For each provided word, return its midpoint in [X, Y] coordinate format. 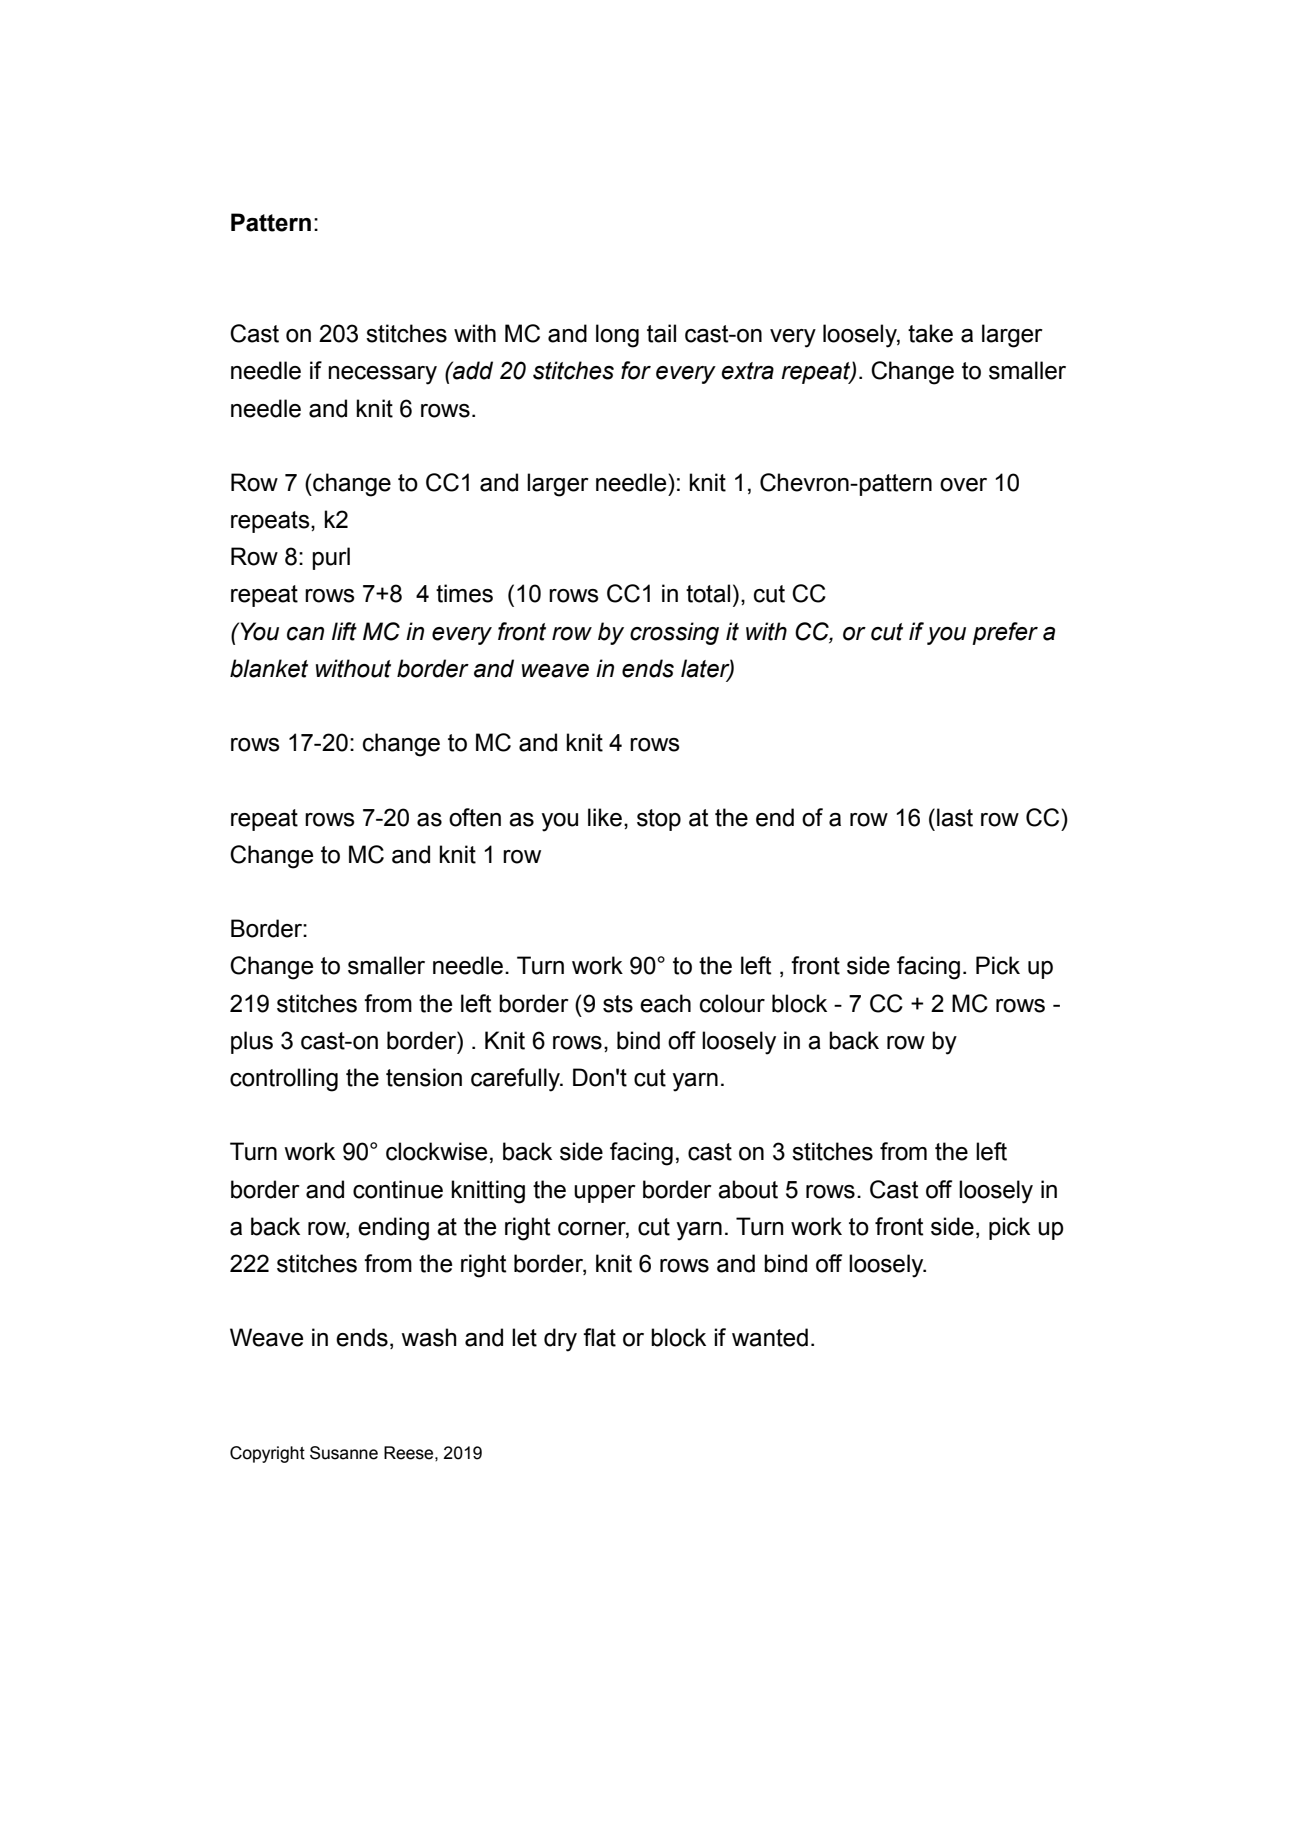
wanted [770, 1337]
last [955, 817]
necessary [382, 375]
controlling [284, 1080]
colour [732, 1003]
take [930, 333]
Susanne [344, 1453]
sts [618, 1004]
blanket [269, 668]
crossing [674, 633]
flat [599, 1337]
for [636, 370]
